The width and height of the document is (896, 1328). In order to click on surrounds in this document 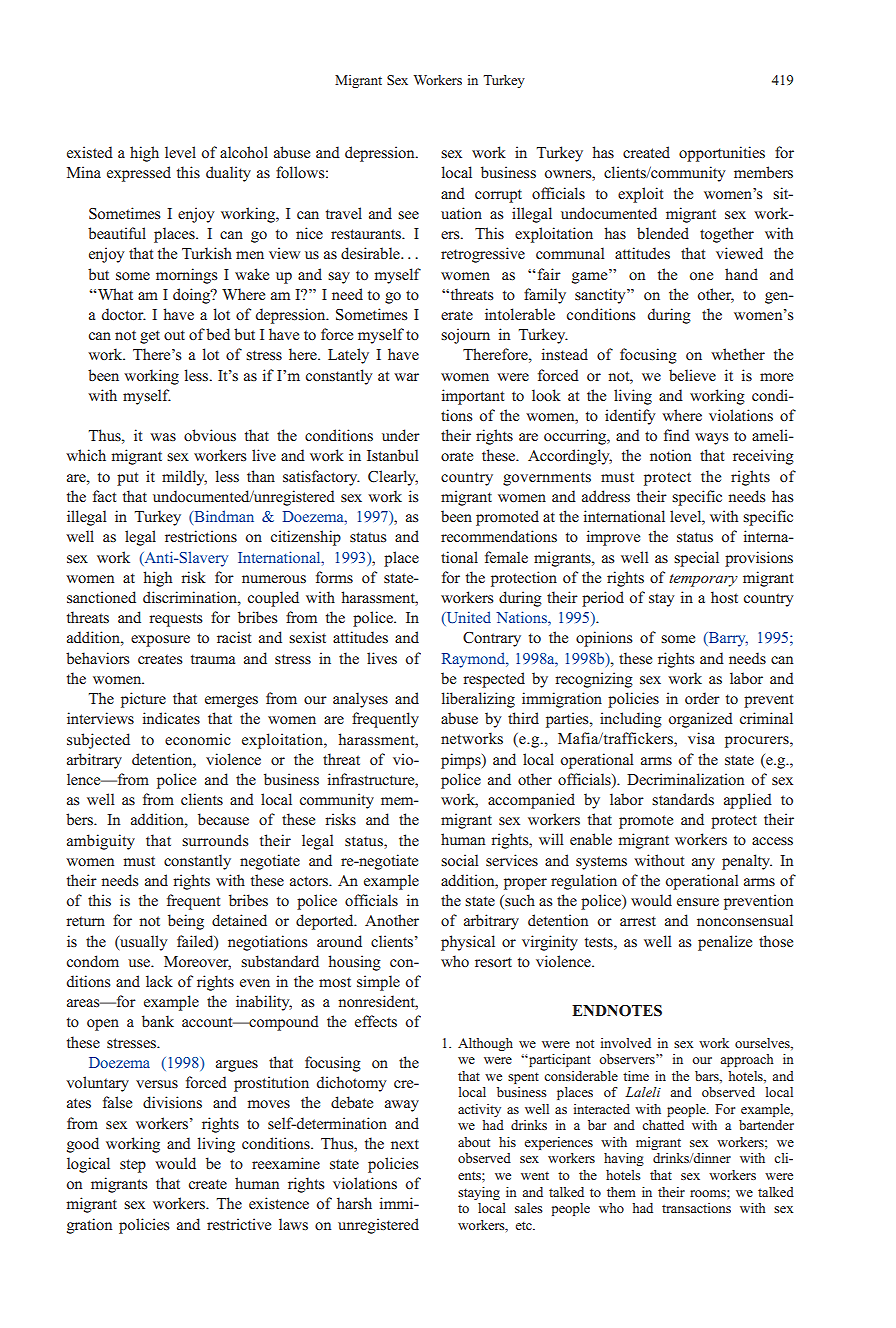, I will do `click(215, 840)`.
